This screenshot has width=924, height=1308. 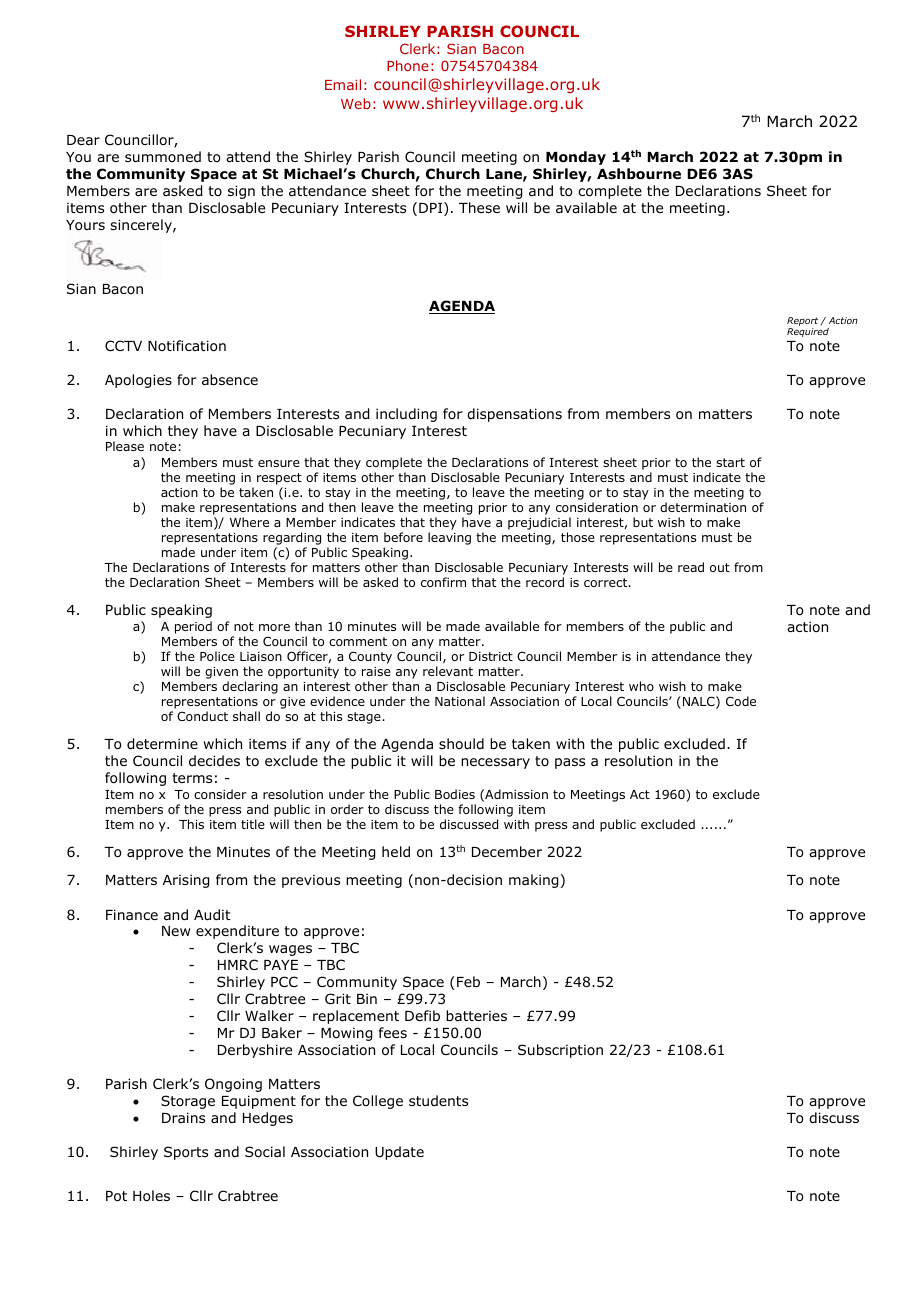 I want to click on period, so click(x=193, y=627).
